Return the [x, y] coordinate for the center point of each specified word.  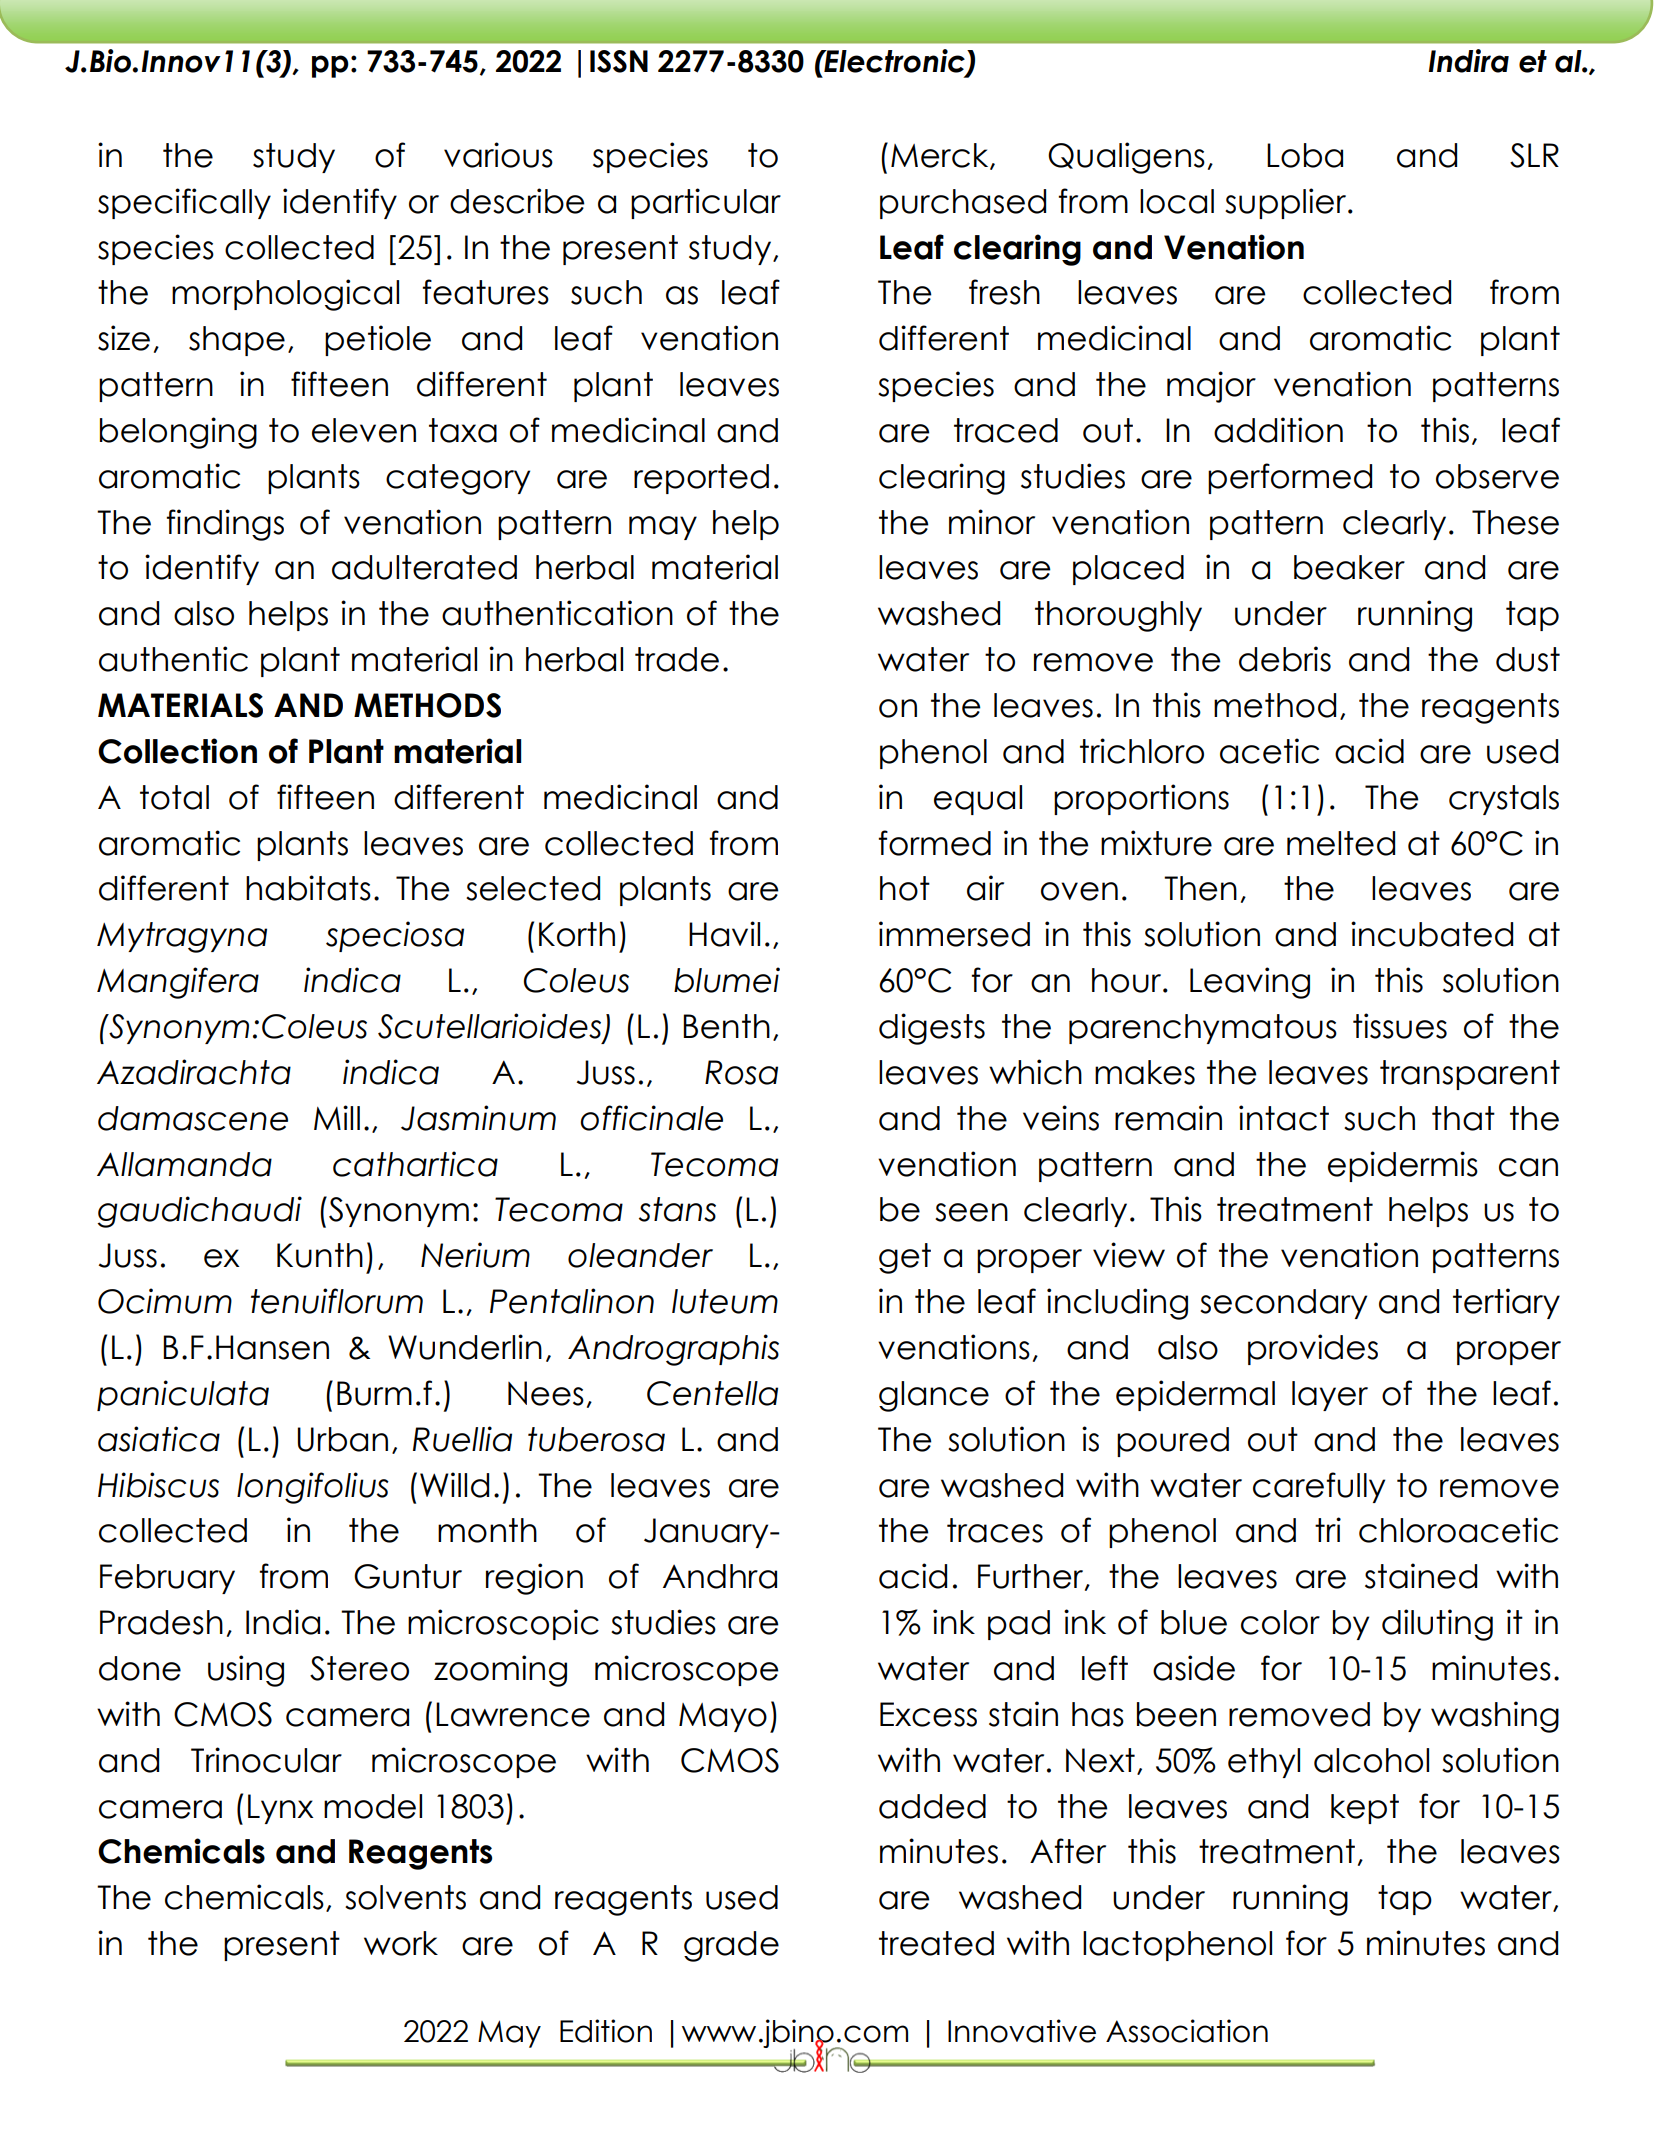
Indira [1468, 61]
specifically [184, 203]
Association [1187, 2031]
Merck [941, 156]
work [401, 1943]
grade [731, 1946]
